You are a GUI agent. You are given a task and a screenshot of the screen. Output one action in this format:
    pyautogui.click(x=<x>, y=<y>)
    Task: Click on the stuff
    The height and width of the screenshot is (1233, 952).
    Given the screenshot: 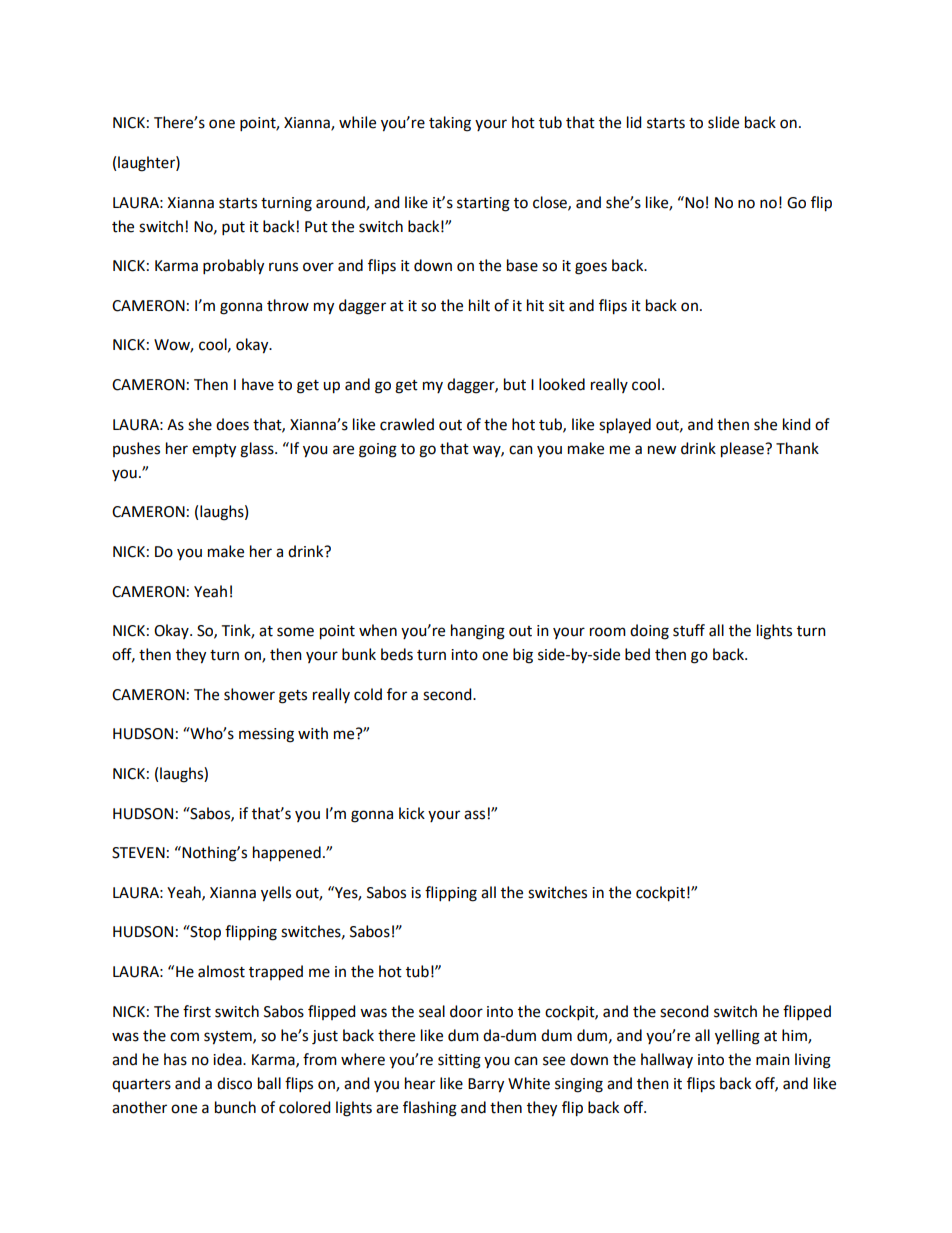 What is the action you would take?
    pyautogui.click(x=689, y=630)
